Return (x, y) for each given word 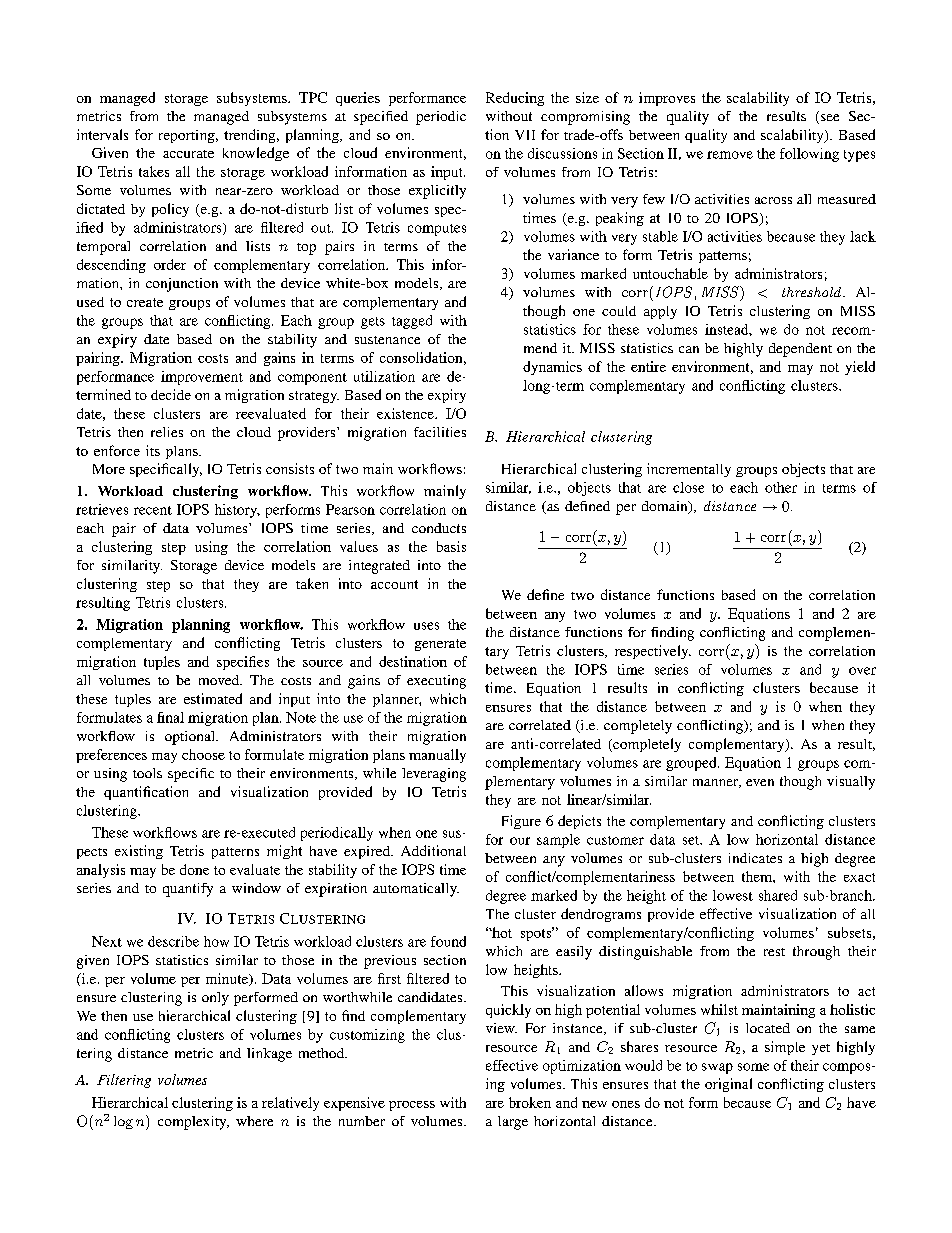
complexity (193, 1123)
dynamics (552, 368)
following (809, 155)
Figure (521, 822)
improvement (202, 378)
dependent (800, 350)
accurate (188, 154)
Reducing (515, 99)
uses (426, 626)
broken (530, 1102)
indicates (755, 858)
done (194, 869)
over (862, 671)
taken (312, 583)
